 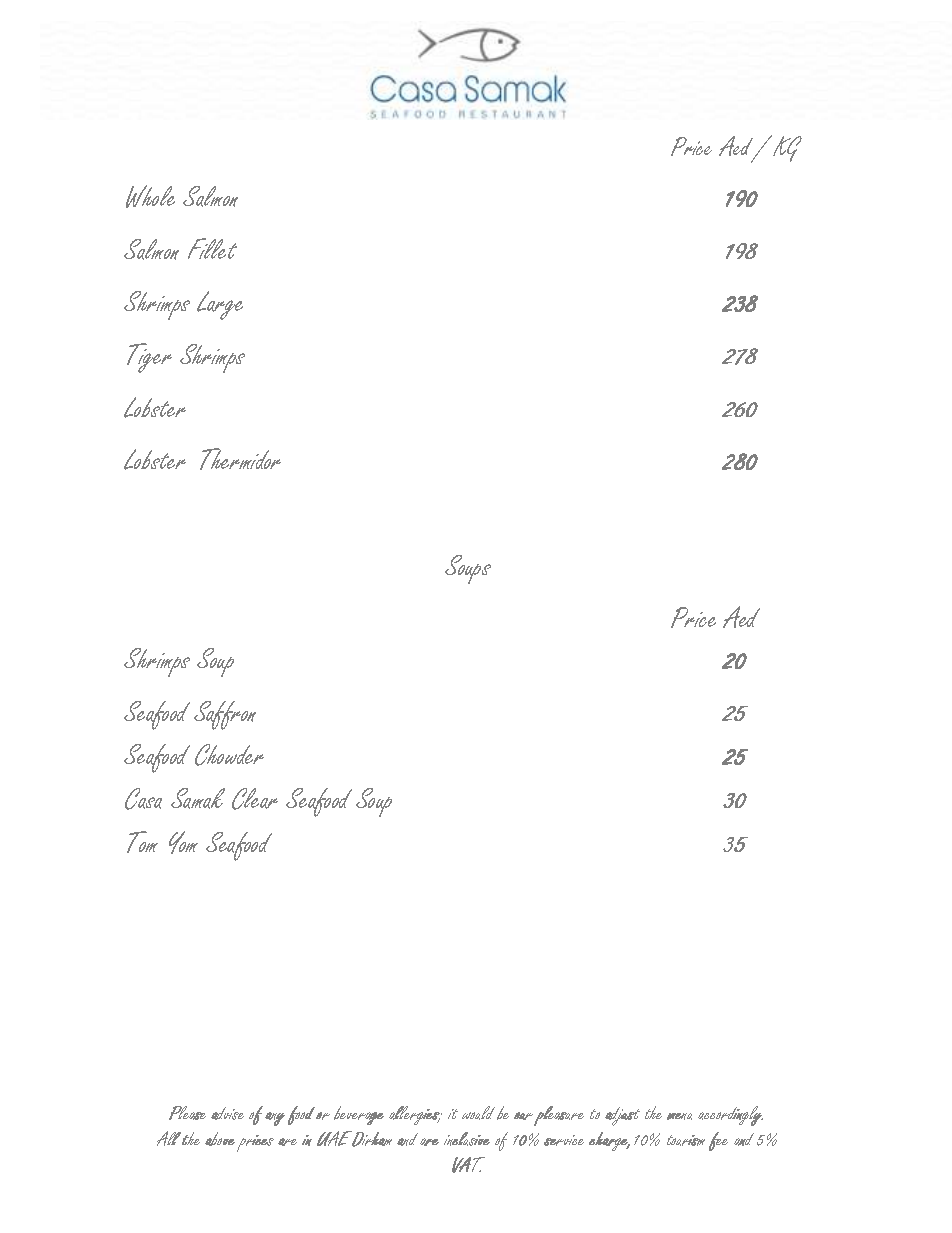 I want to click on Whole, so click(x=150, y=196).
